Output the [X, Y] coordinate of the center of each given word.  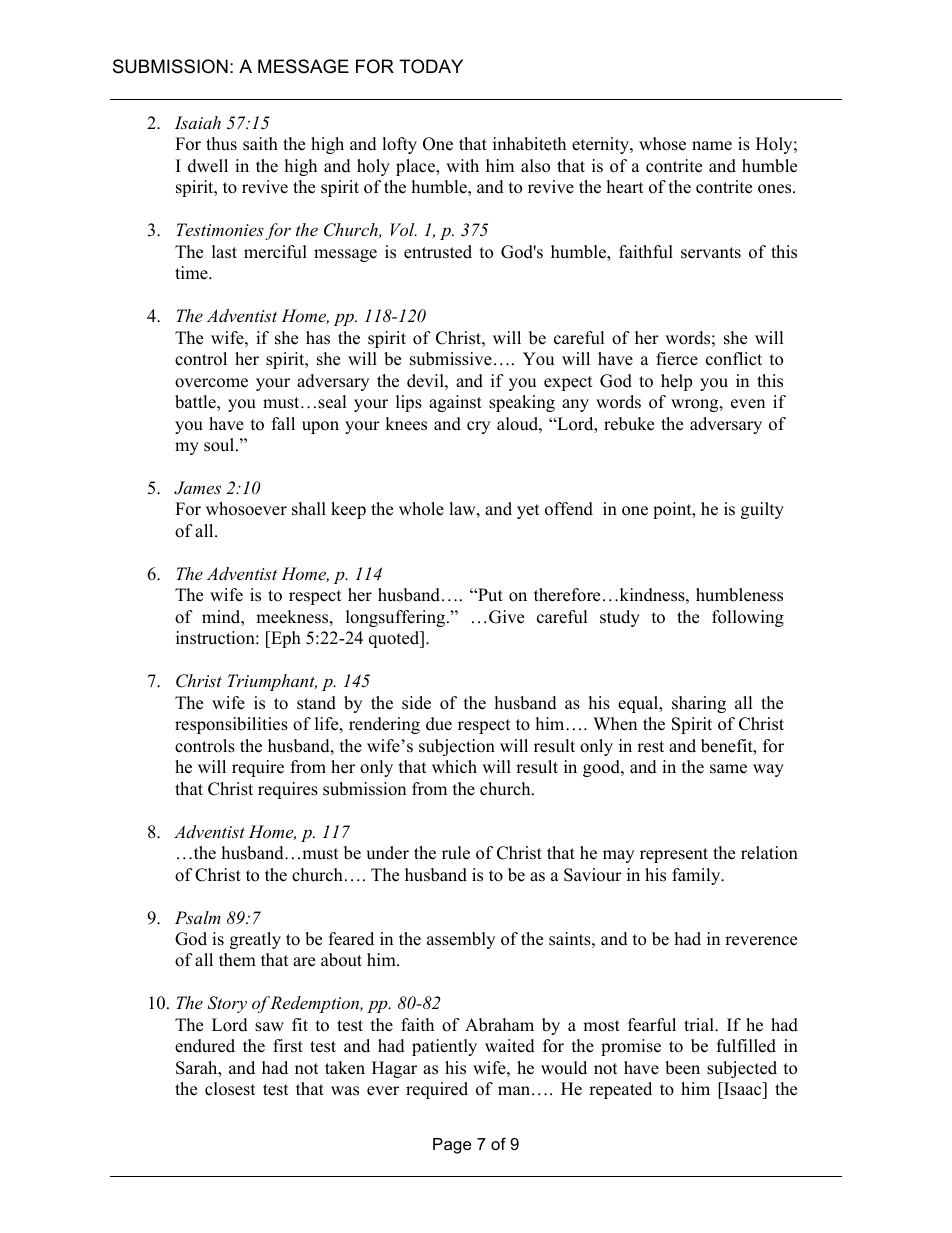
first [288, 1046]
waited [510, 1046]
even [748, 404]
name [712, 146]
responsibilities [231, 725]
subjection [457, 747]
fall [283, 423]
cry [478, 427]
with [462, 165]
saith [260, 144]
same [728, 769]
